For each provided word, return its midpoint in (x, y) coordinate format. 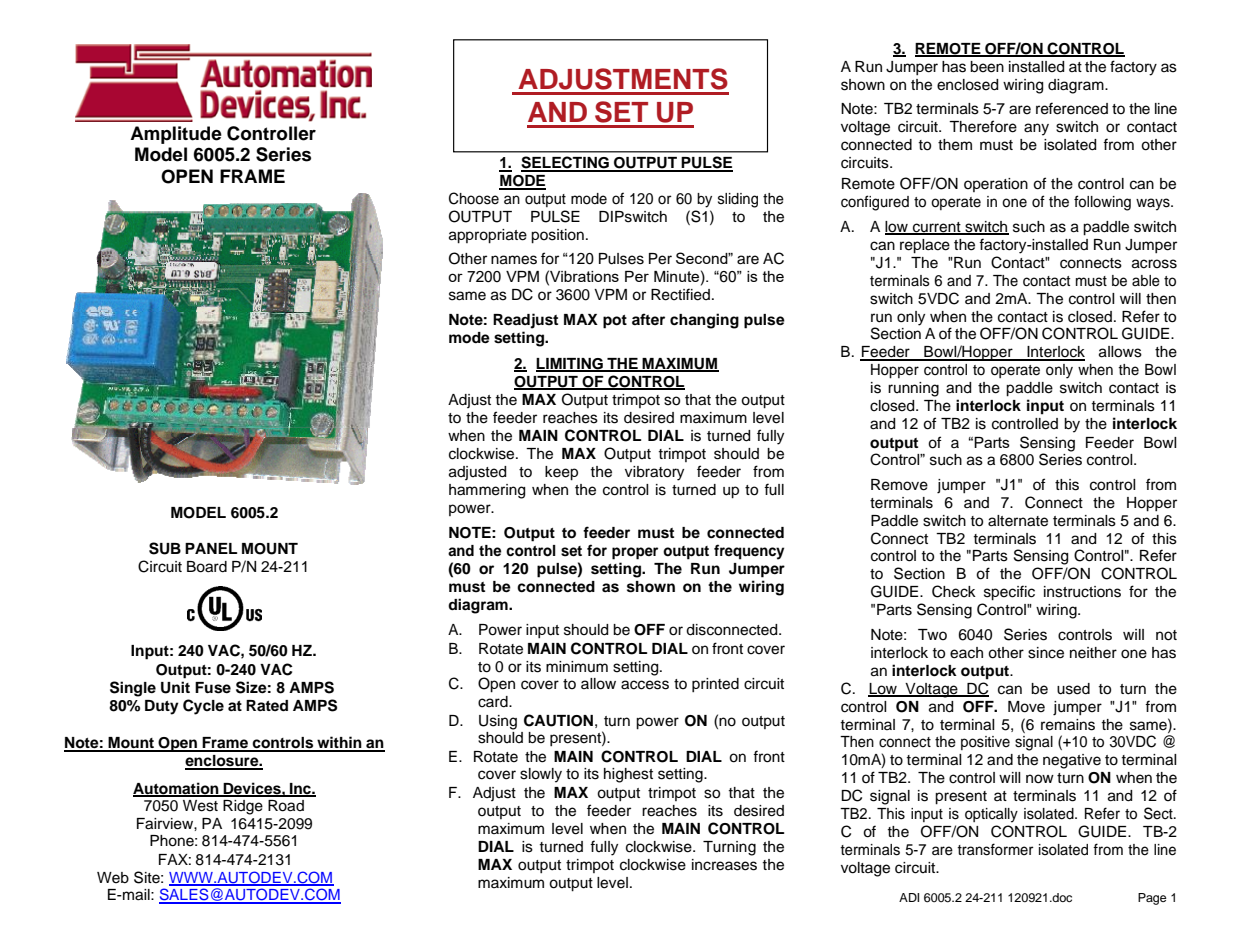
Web (113, 878)
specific (1009, 593)
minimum (577, 666)
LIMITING (570, 364)
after (648, 319)
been (987, 67)
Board (207, 567)
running (913, 389)
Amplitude (176, 135)
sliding (738, 200)
